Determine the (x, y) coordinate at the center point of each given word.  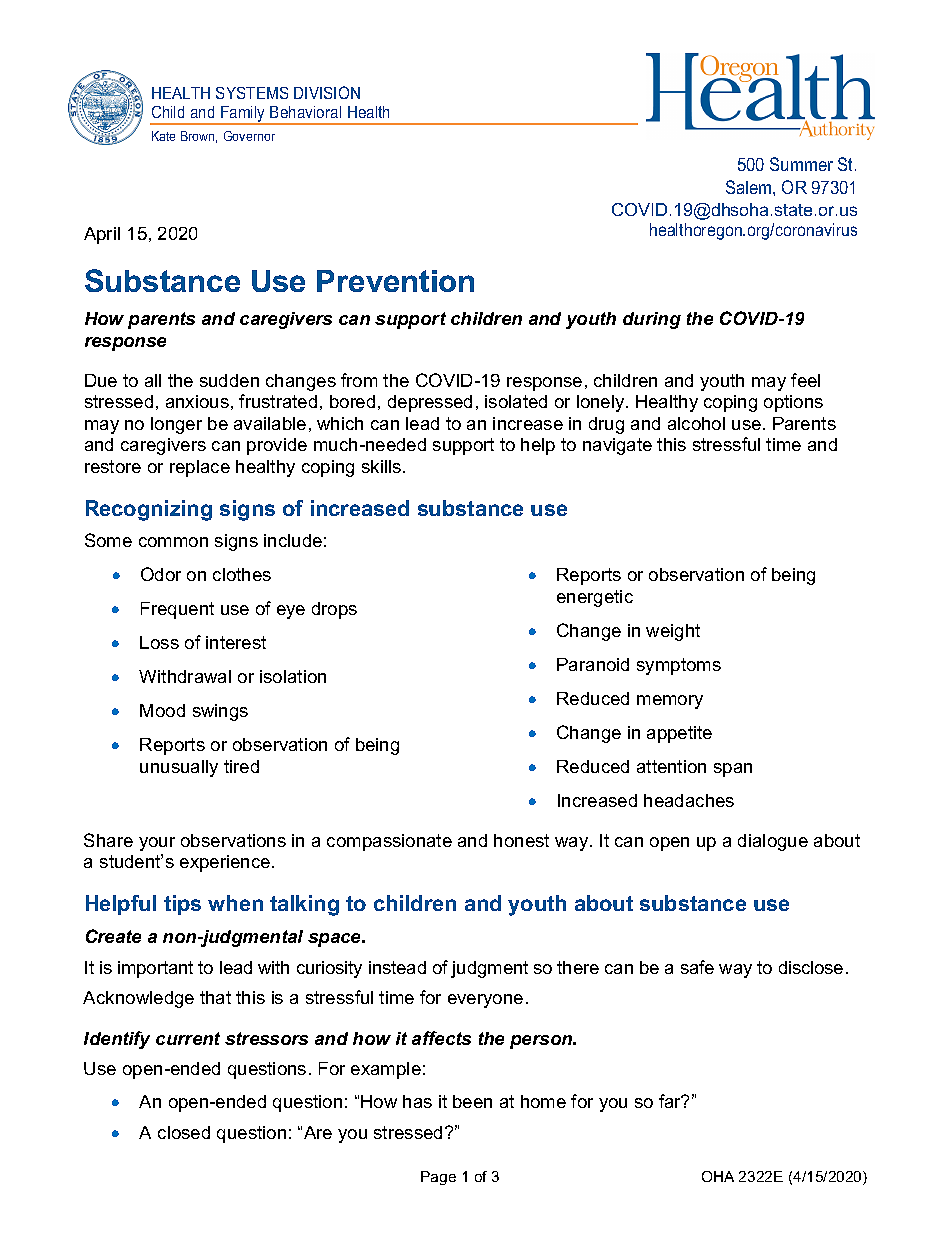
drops (334, 610)
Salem (750, 187)
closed (184, 1132)
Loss (159, 642)
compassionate (389, 842)
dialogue (773, 842)
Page (438, 1178)
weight (673, 632)
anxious (197, 401)
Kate (163, 136)
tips (182, 905)
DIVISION (327, 92)
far (671, 1101)
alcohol (696, 423)
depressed (430, 403)
